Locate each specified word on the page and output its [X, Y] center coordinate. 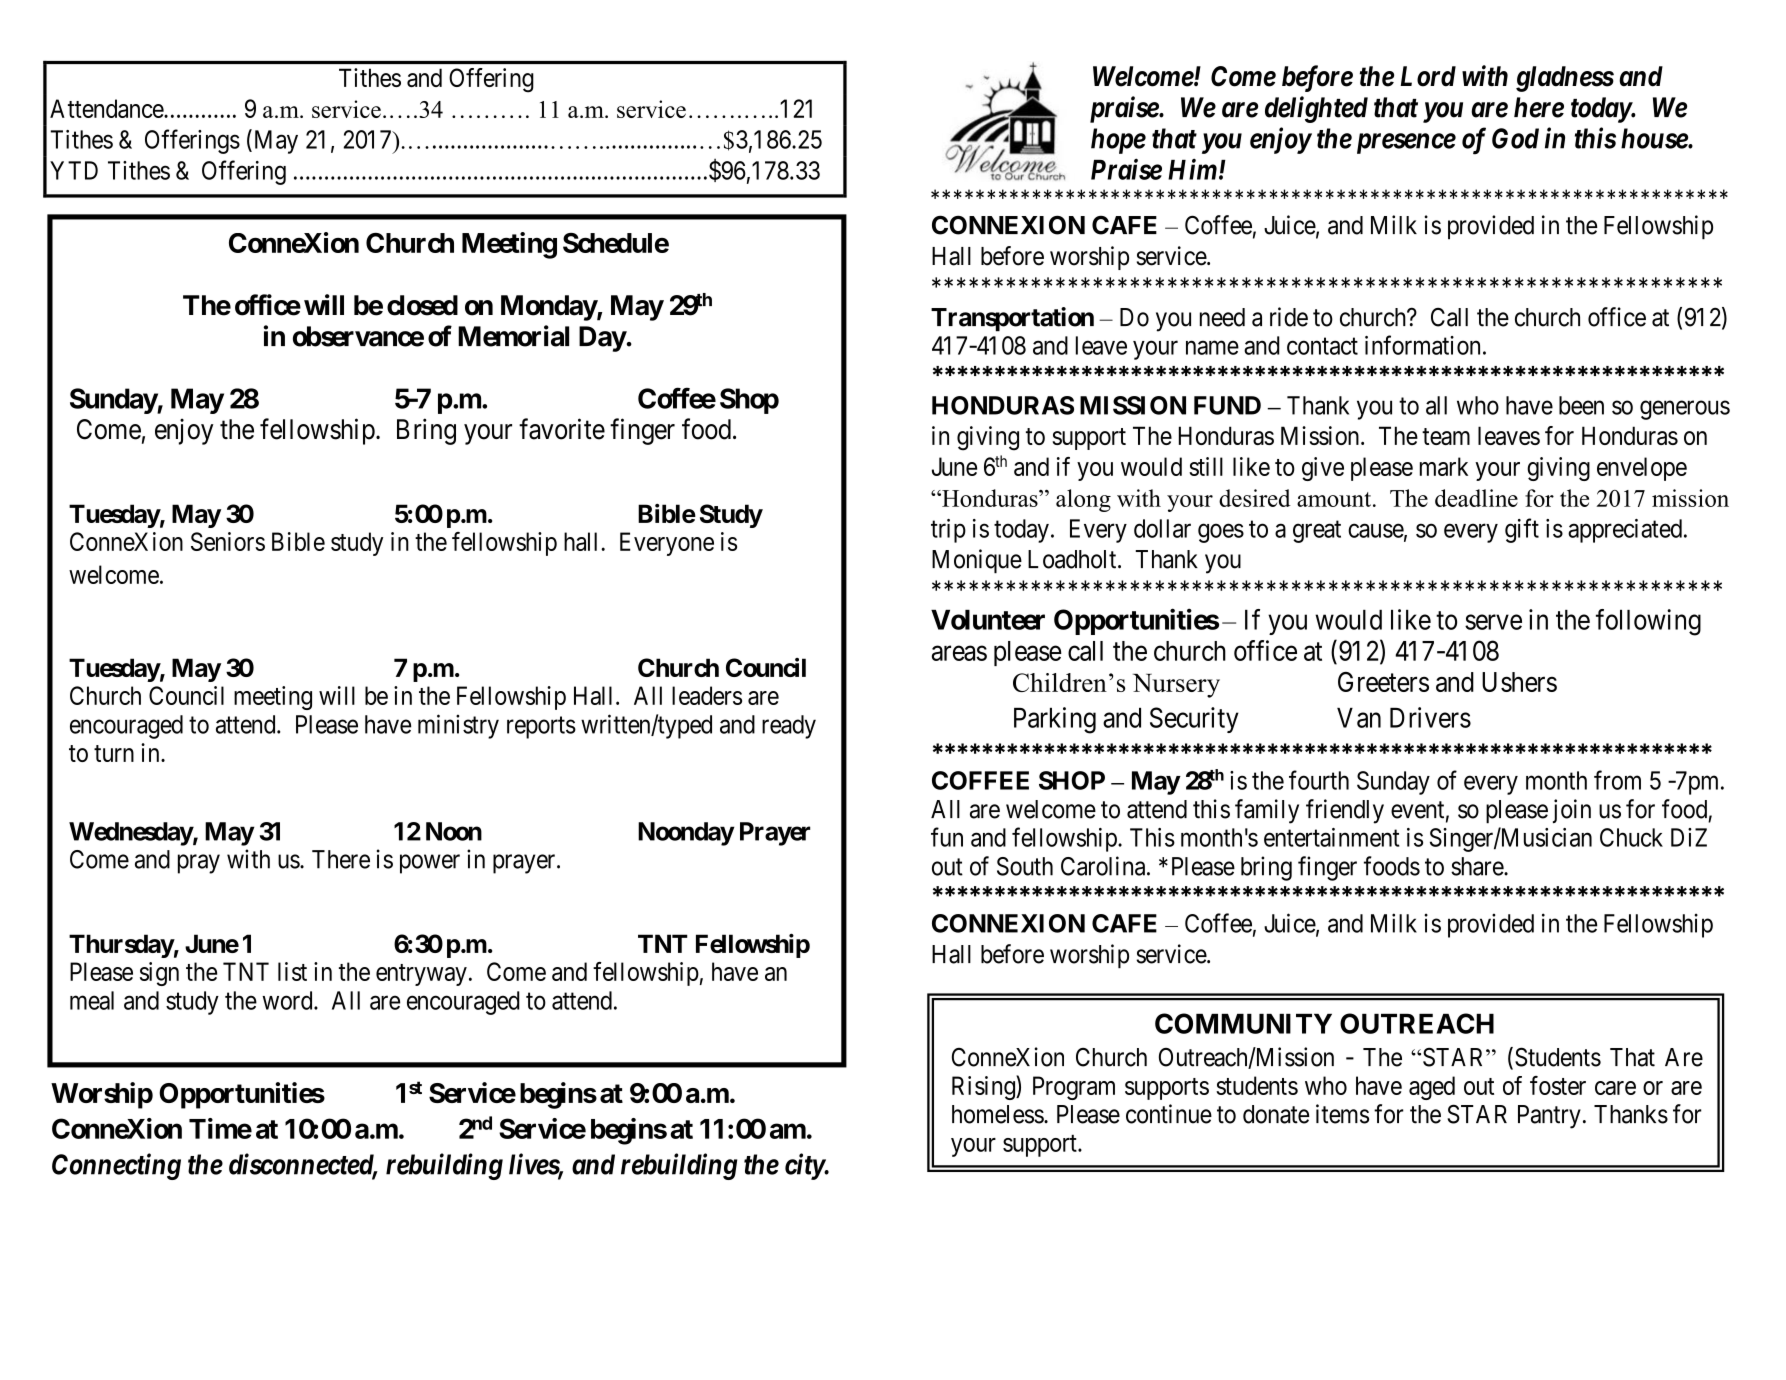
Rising [984, 1087]
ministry [458, 726]
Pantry [1549, 1117]
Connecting [116, 1166]
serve [1493, 622]
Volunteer [988, 620]
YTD [74, 170]
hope [1118, 141]
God [1515, 138]
